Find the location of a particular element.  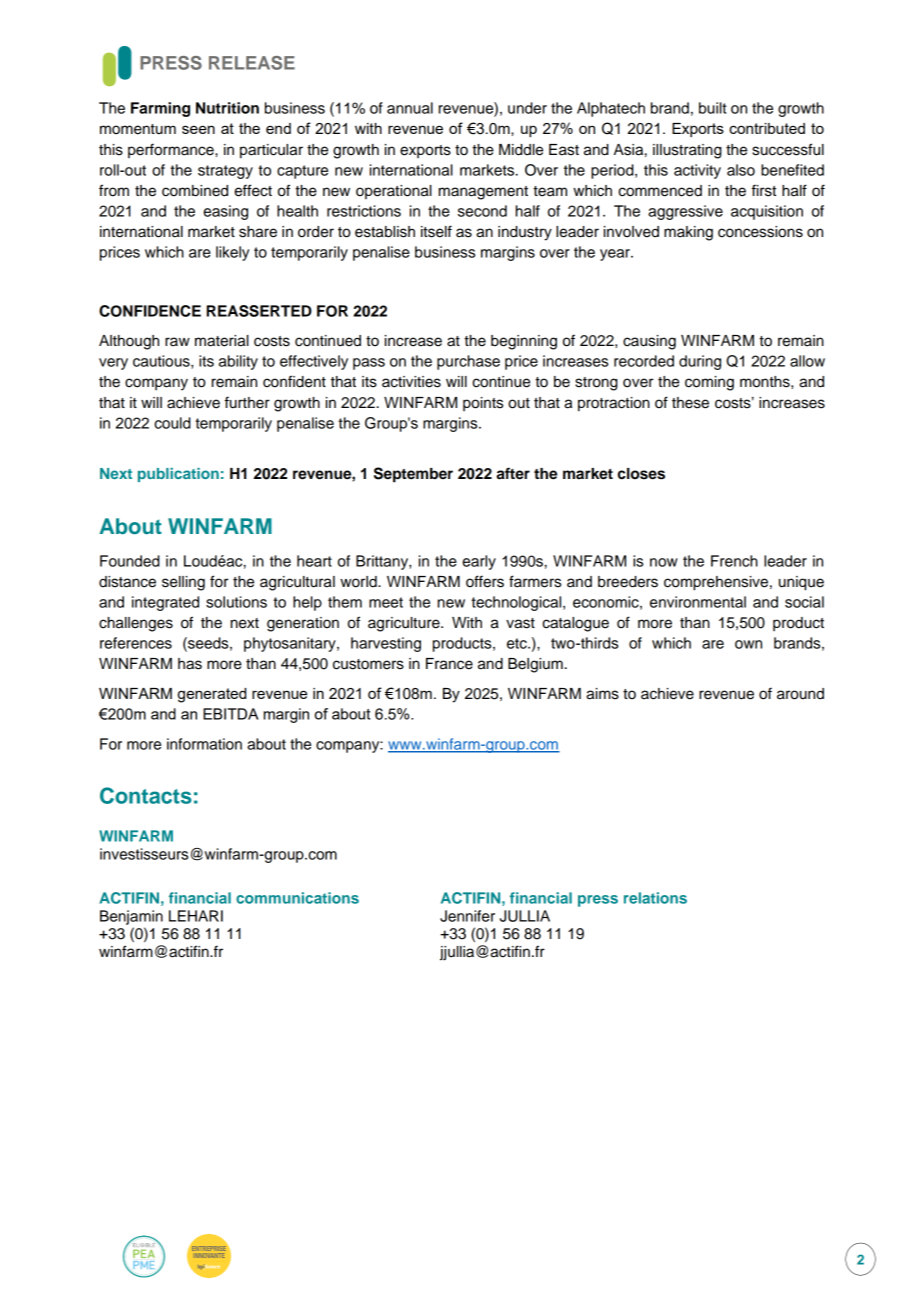

relations is located at coordinates (655, 898).
